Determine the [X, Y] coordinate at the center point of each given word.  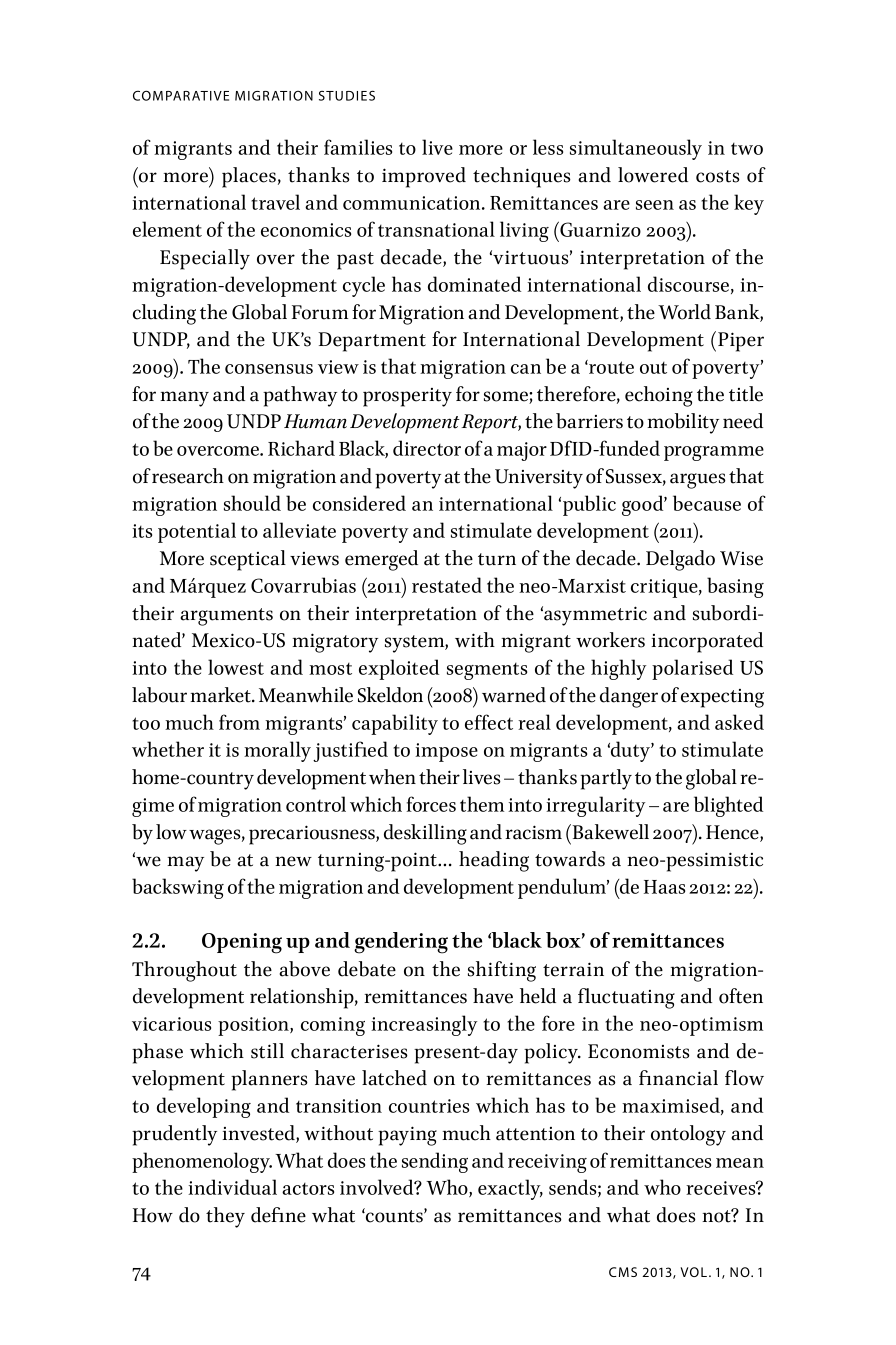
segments [487, 671]
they [225, 1217]
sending [435, 1162]
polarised [692, 669]
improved [424, 177]
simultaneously [636, 149]
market [222, 695]
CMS [623, 1272]
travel [275, 202]
